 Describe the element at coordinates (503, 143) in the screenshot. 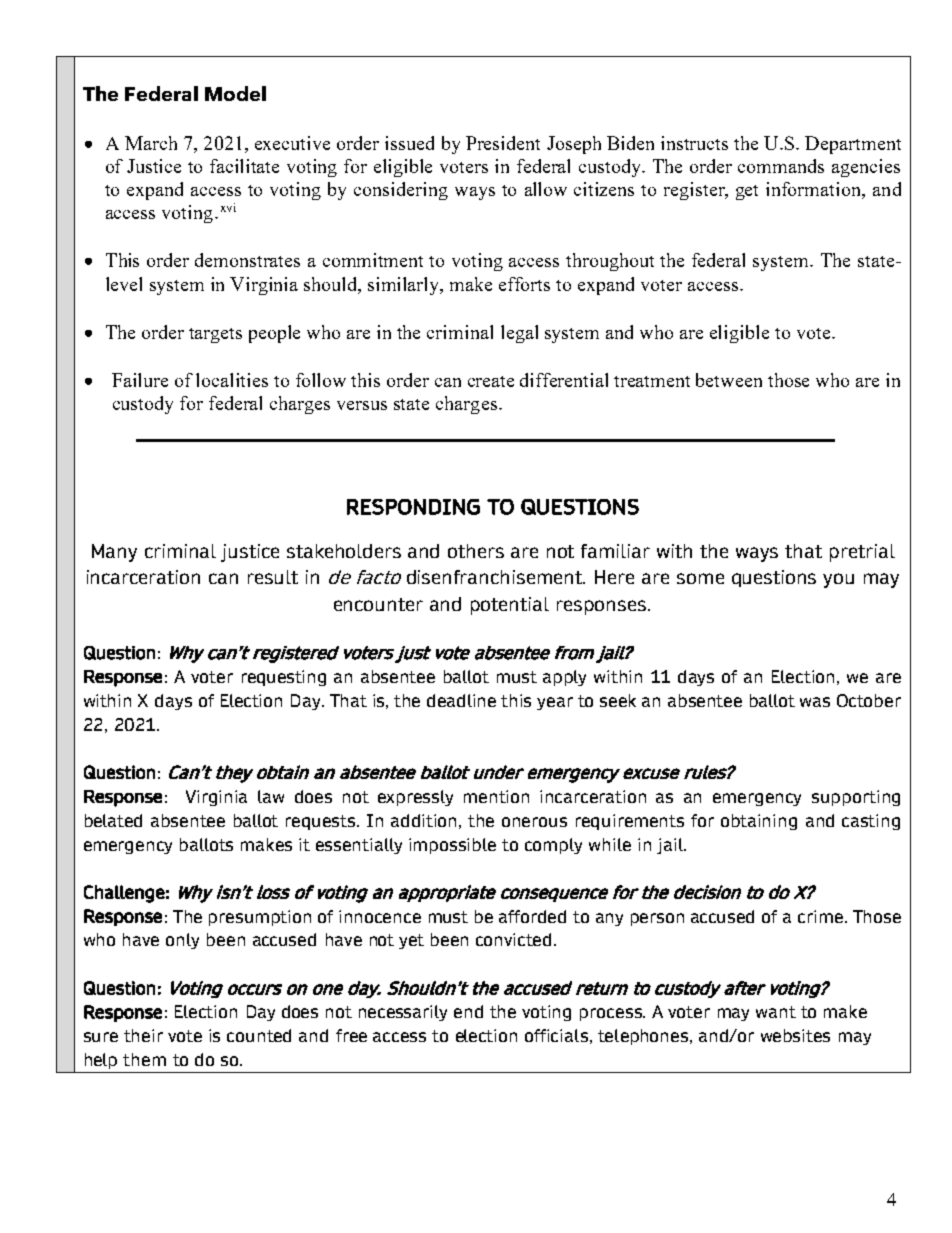

I see `President` at that location.
